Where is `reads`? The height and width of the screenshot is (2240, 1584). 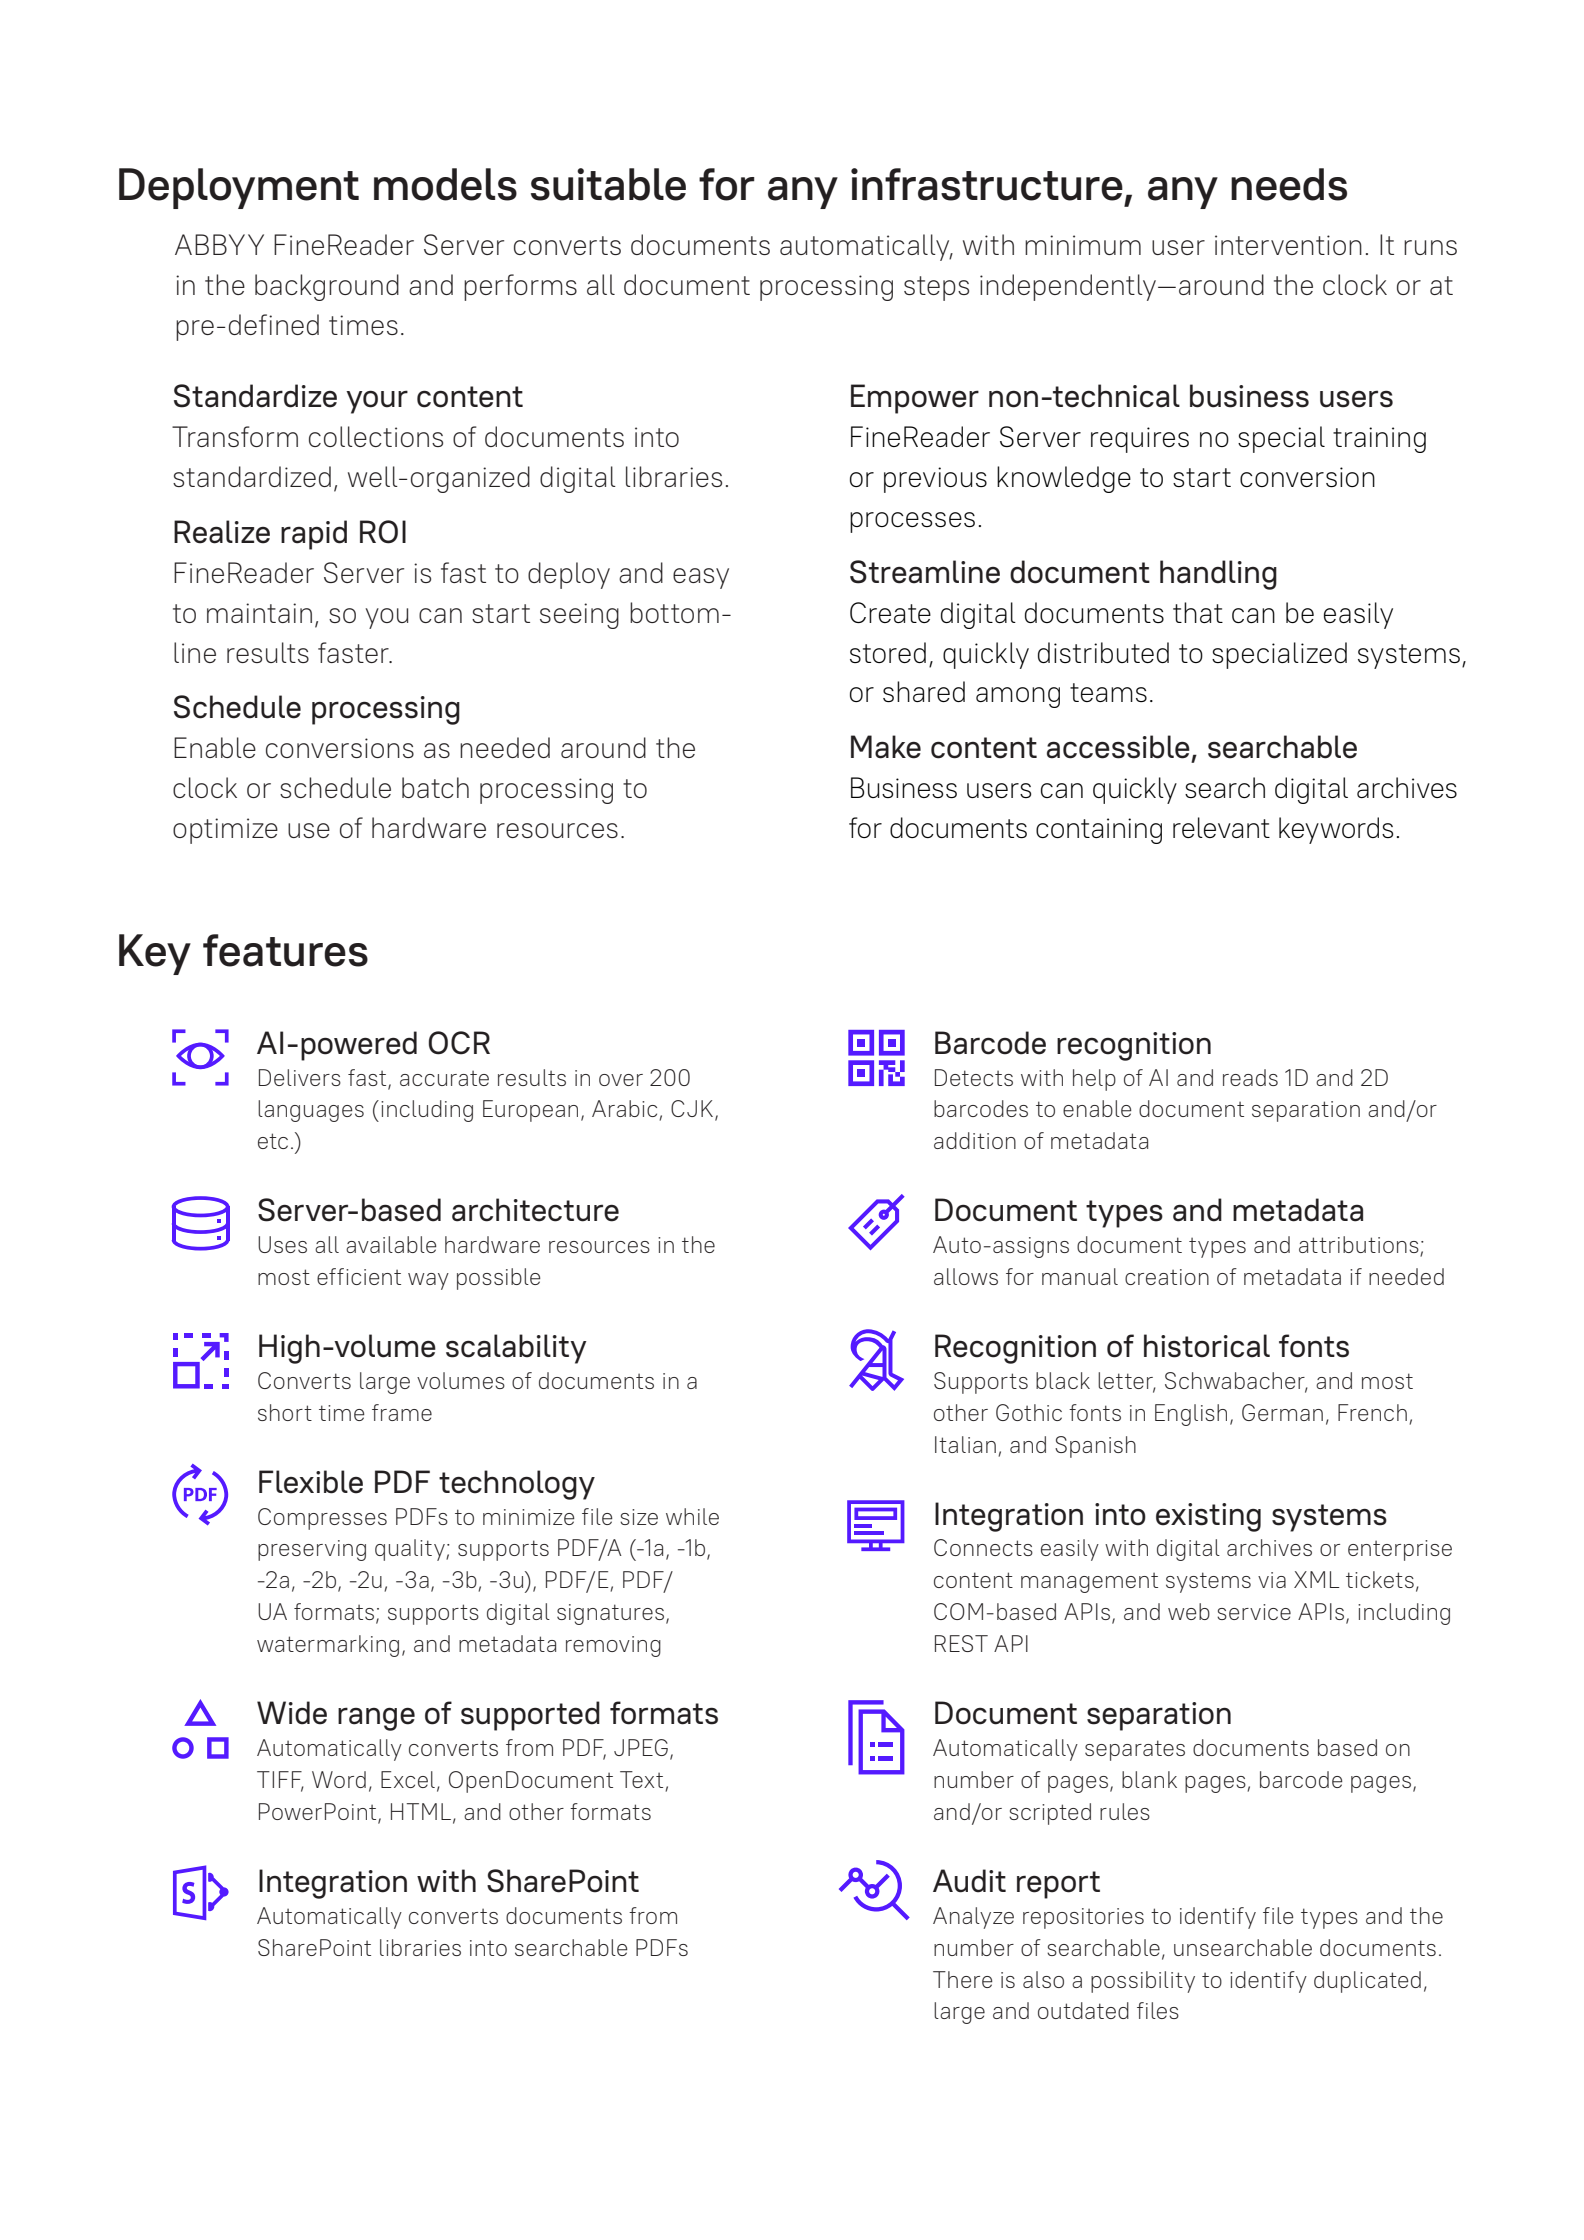
reads is located at coordinates (1250, 1077).
